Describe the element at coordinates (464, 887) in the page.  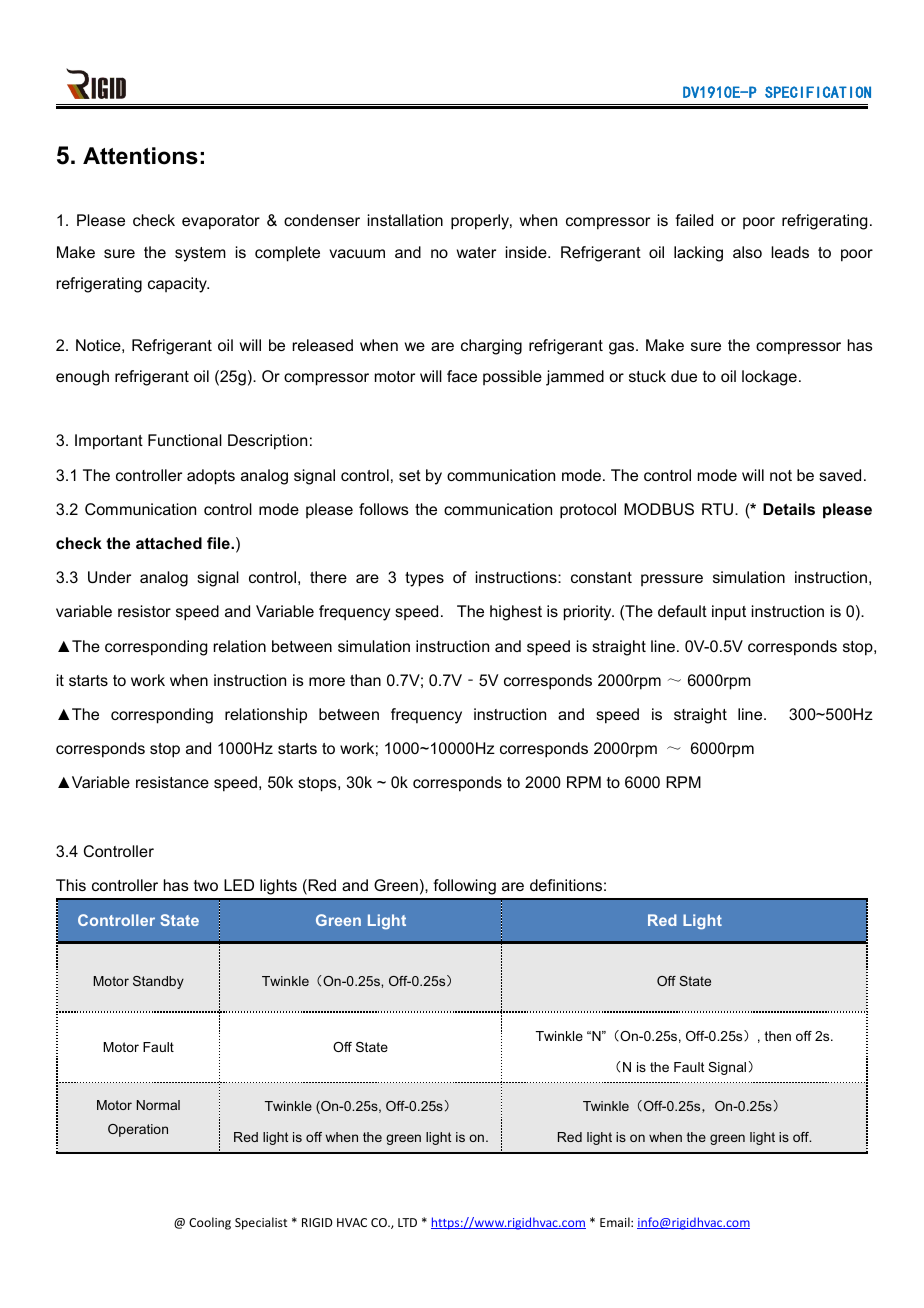
I see `following` at that location.
